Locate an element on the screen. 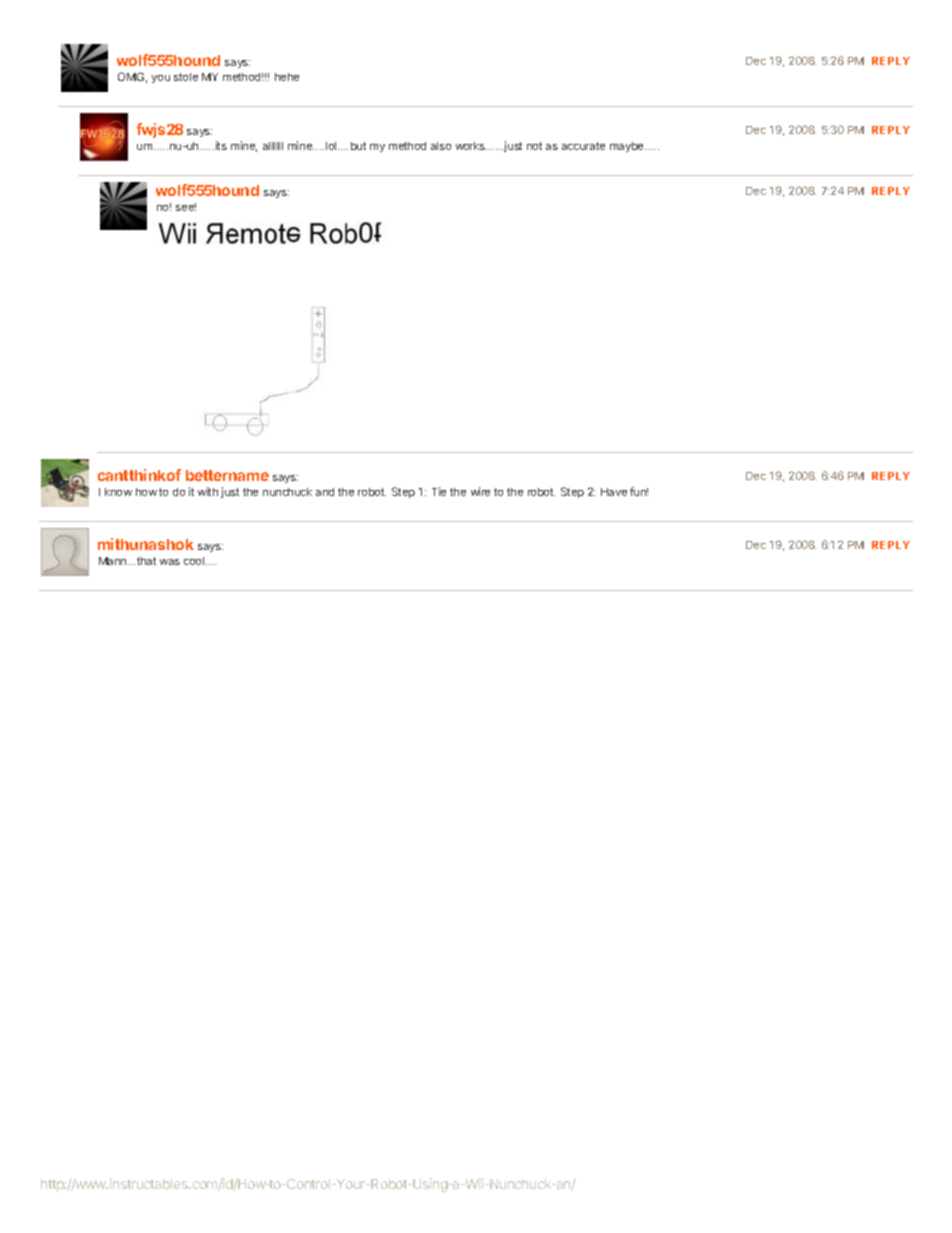 The height and width of the screenshot is (1233, 952). accurate is located at coordinates (583, 146).
